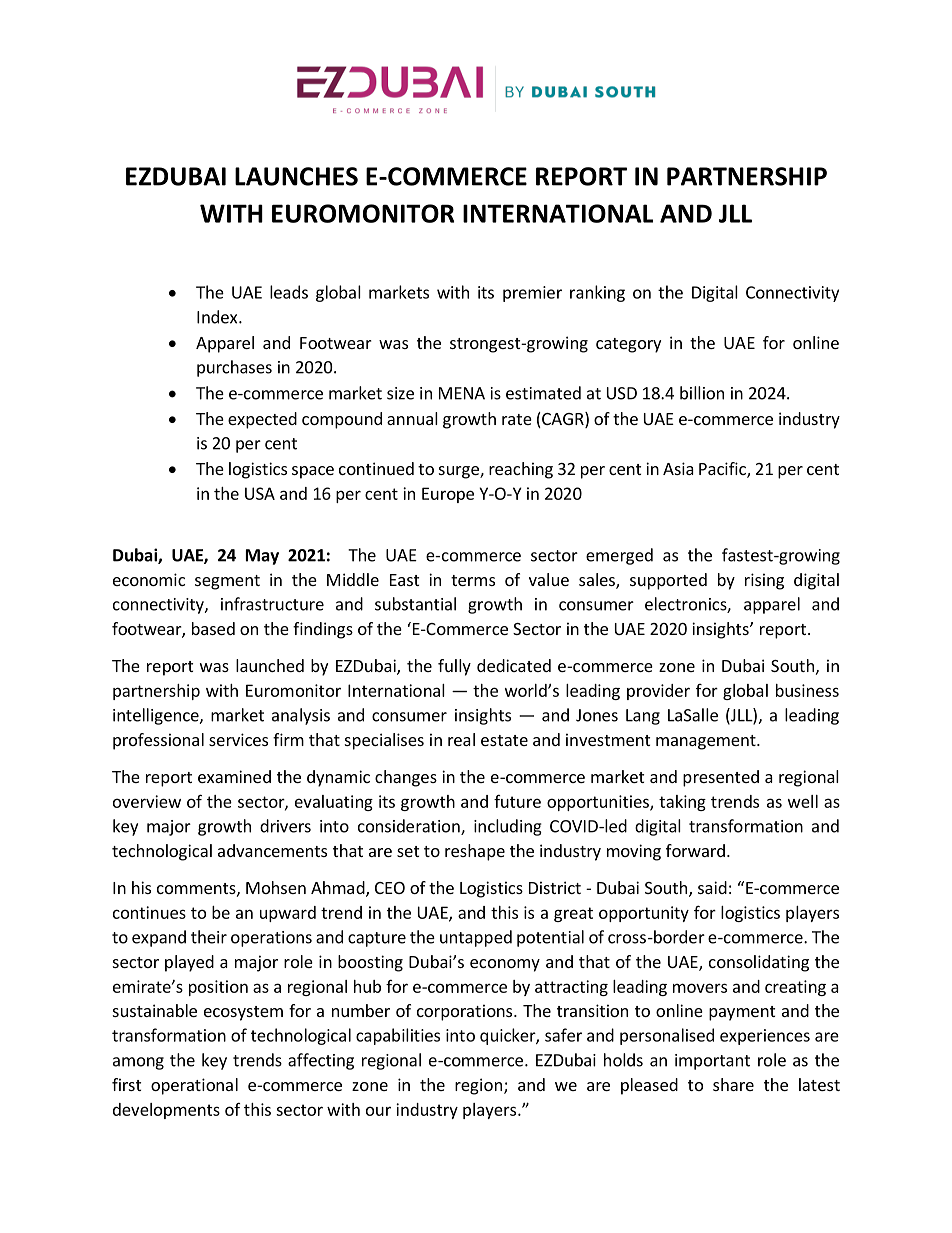 The image size is (952, 1233). I want to click on ranking, so click(597, 293).
